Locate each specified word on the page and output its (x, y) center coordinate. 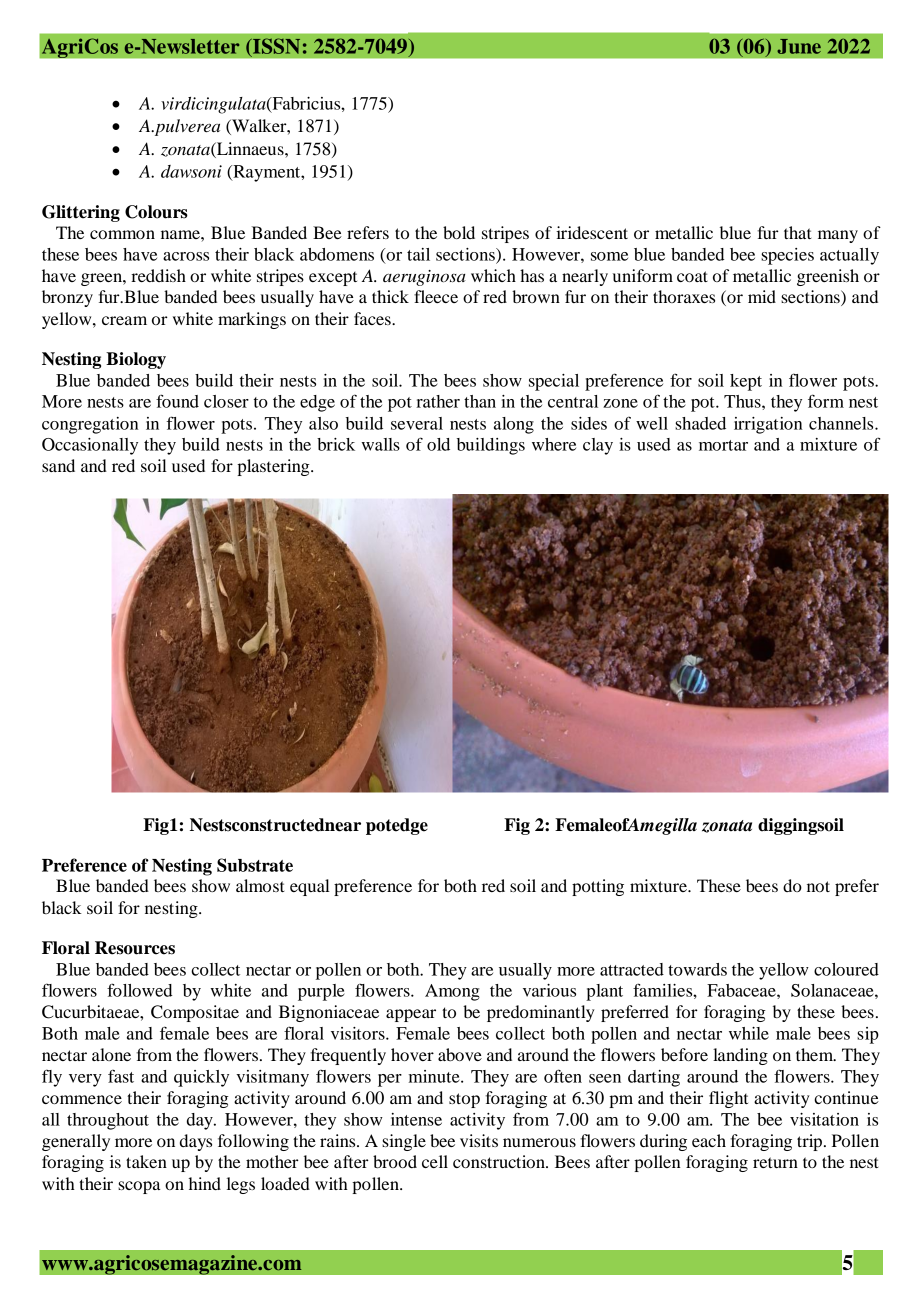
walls (380, 444)
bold (459, 232)
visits (479, 1140)
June (799, 46)
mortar (723, 445)
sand (58, 465)
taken (146, 1161)
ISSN (275, 47)
